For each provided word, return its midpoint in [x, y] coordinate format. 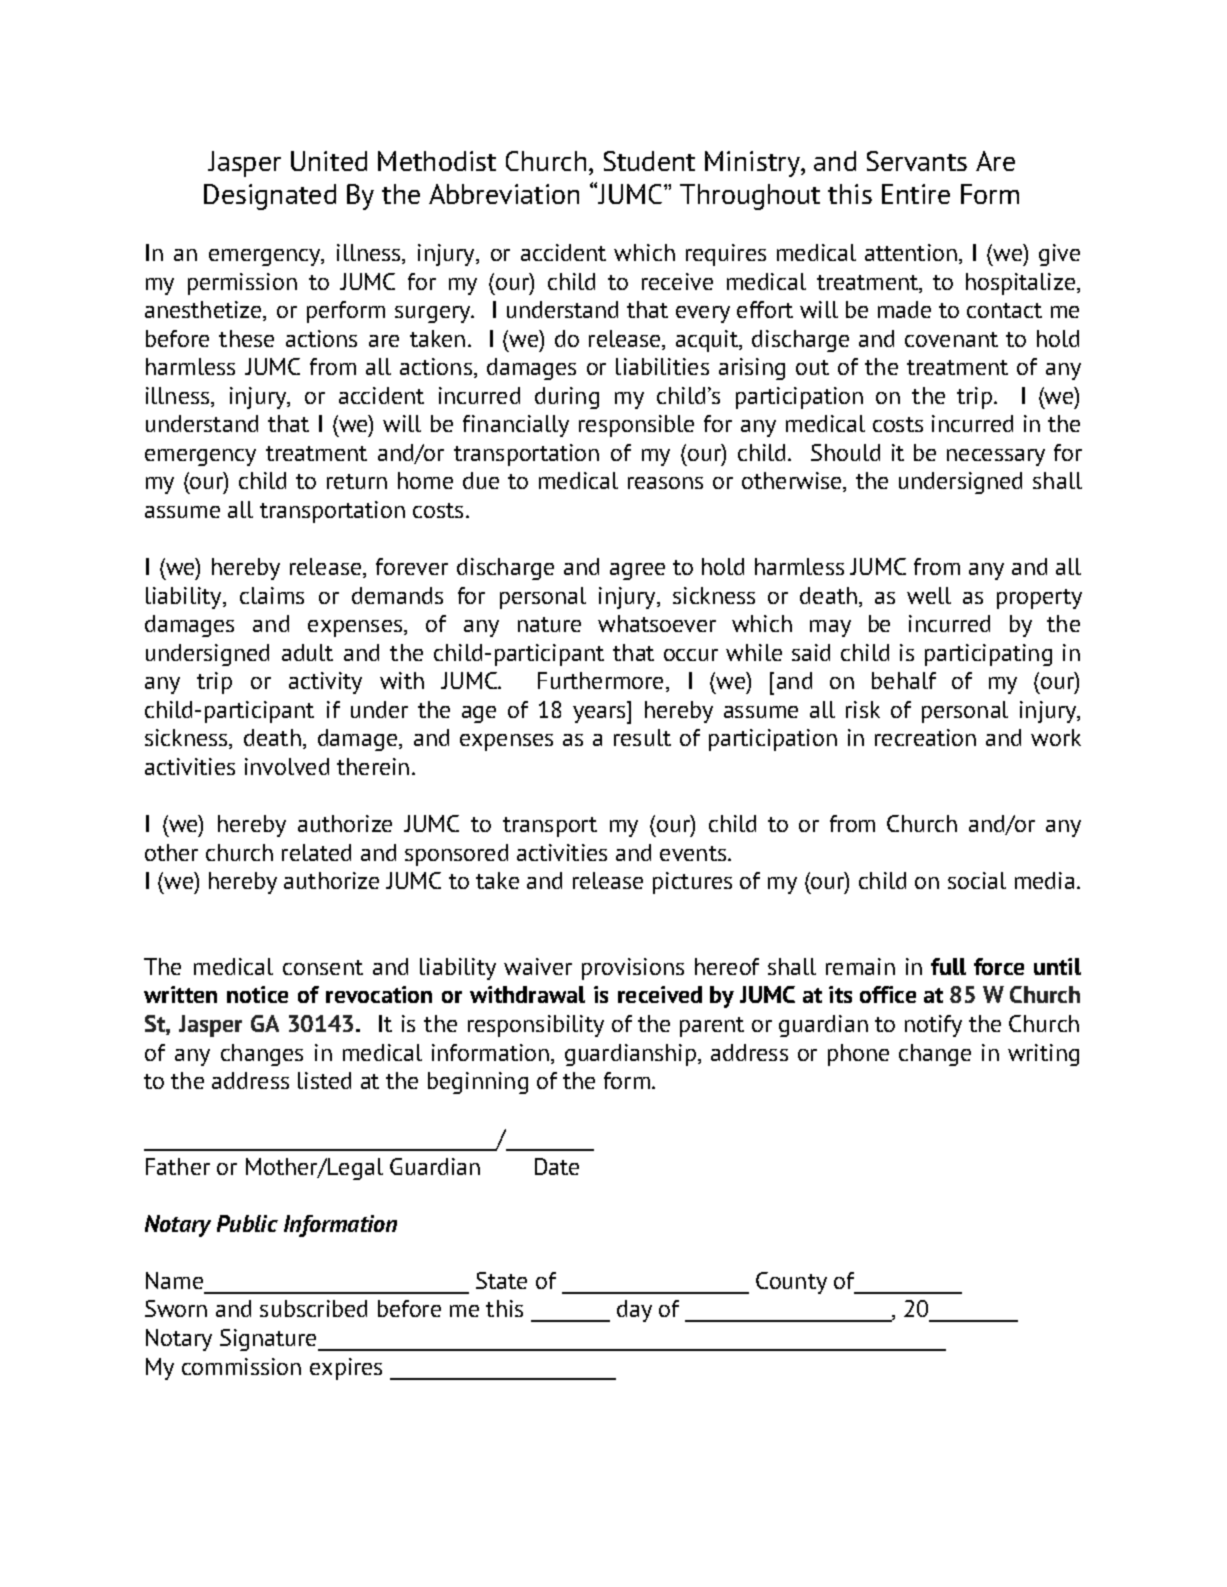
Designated [270, 197]
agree [637, 571]
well [929, 595]
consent [323, 967]
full [948, 966]
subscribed [313, 1308]
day [634, 1311]
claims [272, 595]
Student [649, 161]
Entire [916, 194]
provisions [633, 969]
